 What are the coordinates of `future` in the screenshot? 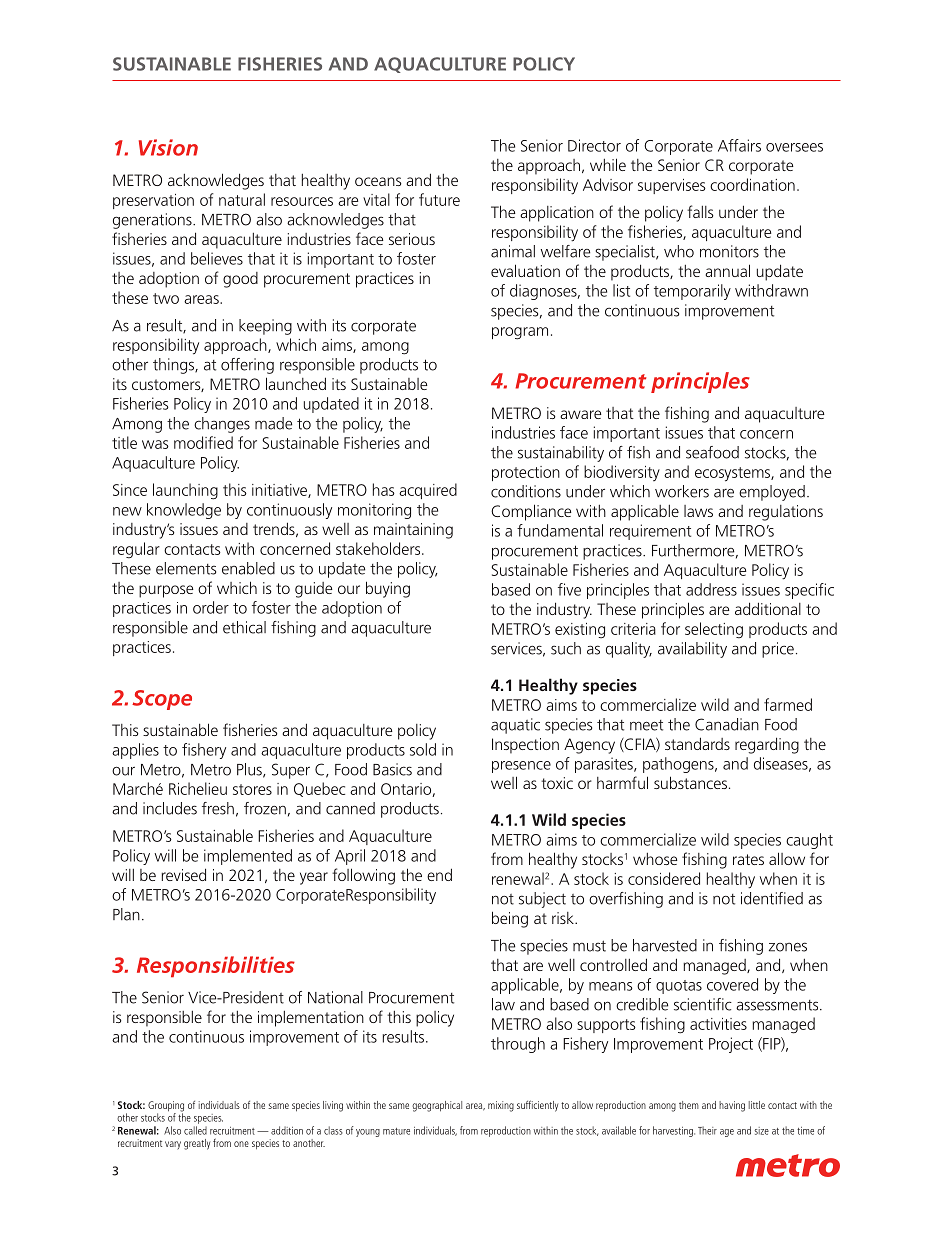 It's located at (439, 199).
